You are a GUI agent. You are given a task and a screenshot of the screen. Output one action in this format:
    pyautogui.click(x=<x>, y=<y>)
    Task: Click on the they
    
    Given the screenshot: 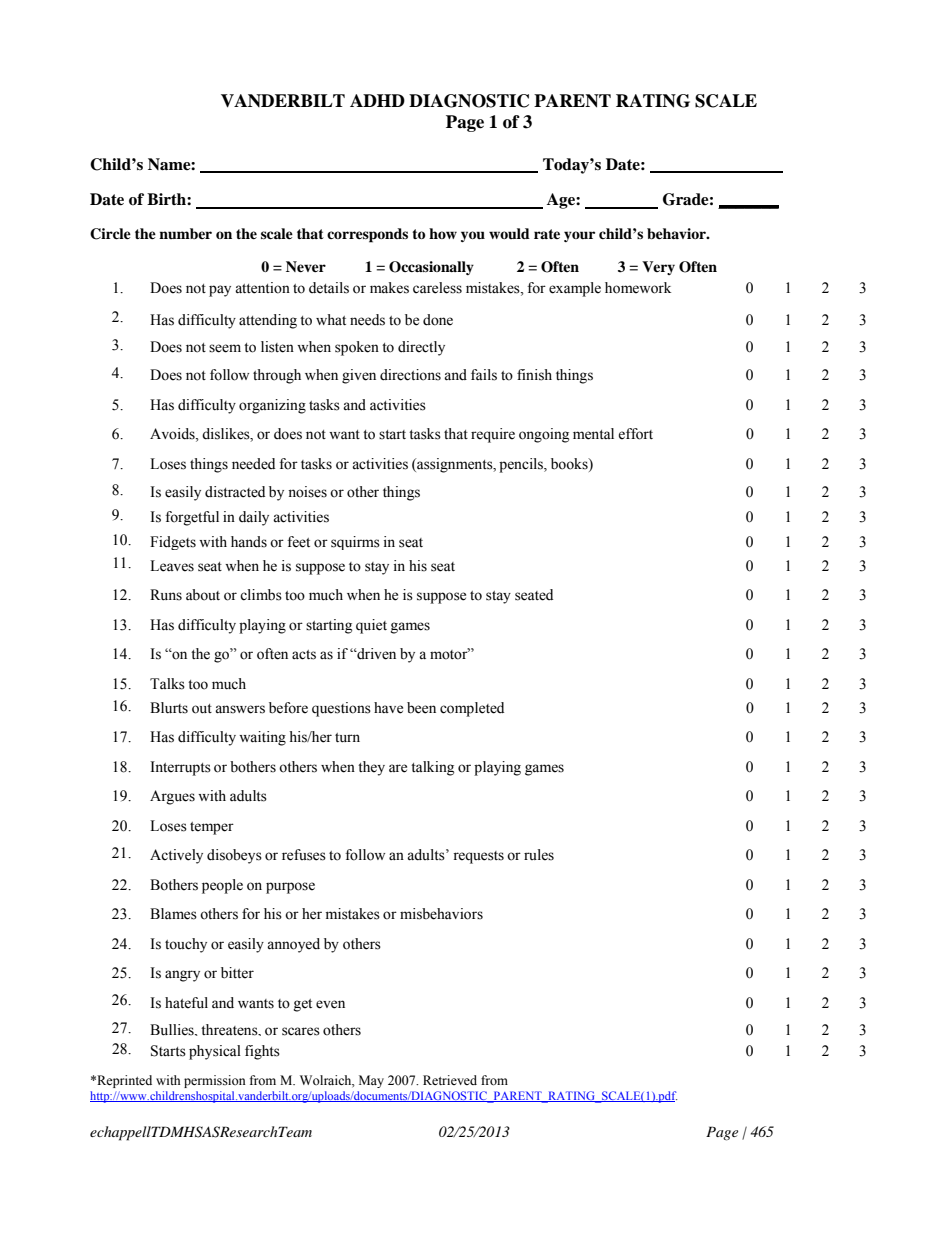 What is the action you would take?
    pyautogui.click(x=371, y=768)
